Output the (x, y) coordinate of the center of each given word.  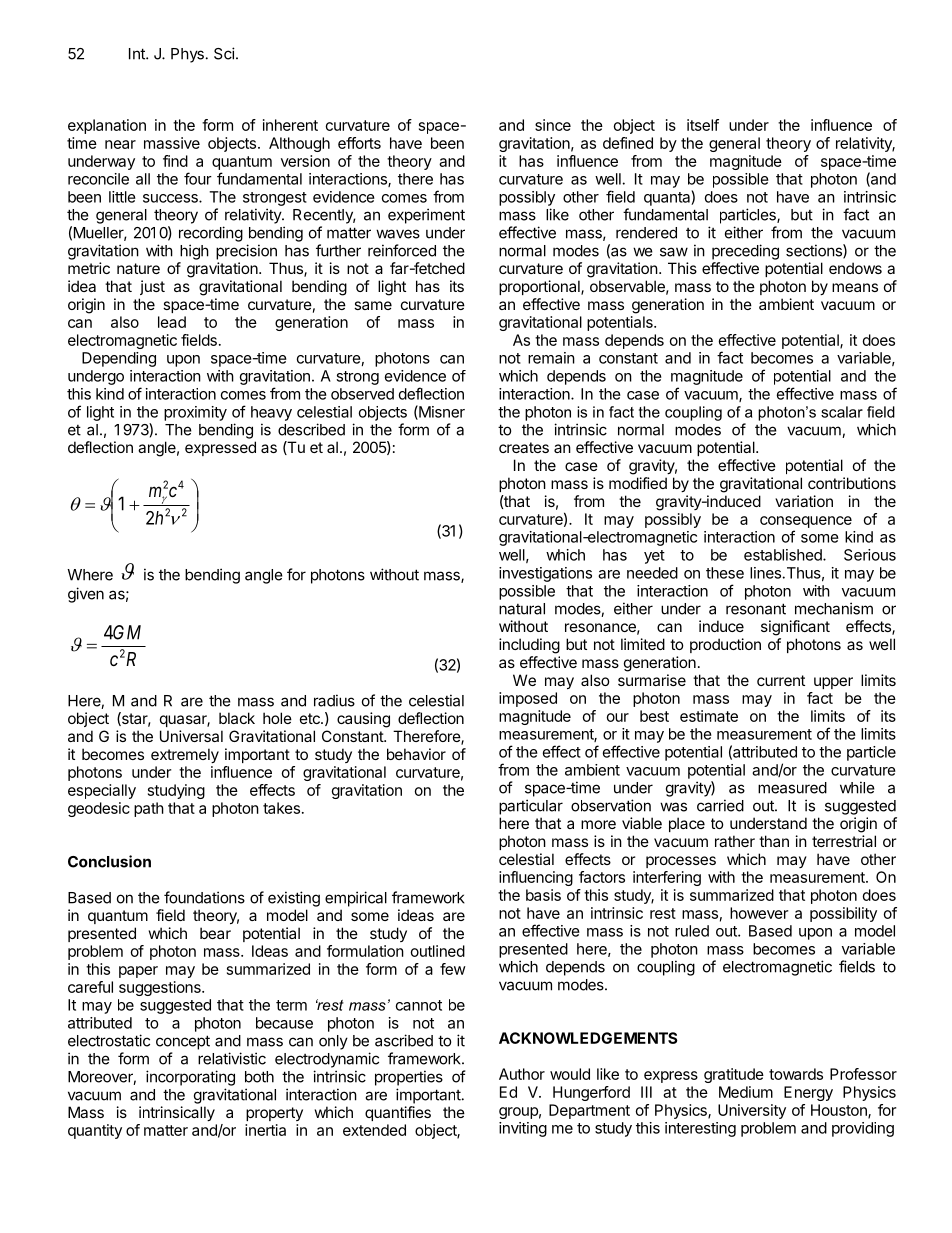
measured (792, 788)
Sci (224, 53)
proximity (195, 413)
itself (703, 125)
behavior (416, 754)
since (553, 125)
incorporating (190, 1078)
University (752, 1111)
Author (522, 1074)
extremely (185, 755)
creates (524, 447)
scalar (842, 412)
